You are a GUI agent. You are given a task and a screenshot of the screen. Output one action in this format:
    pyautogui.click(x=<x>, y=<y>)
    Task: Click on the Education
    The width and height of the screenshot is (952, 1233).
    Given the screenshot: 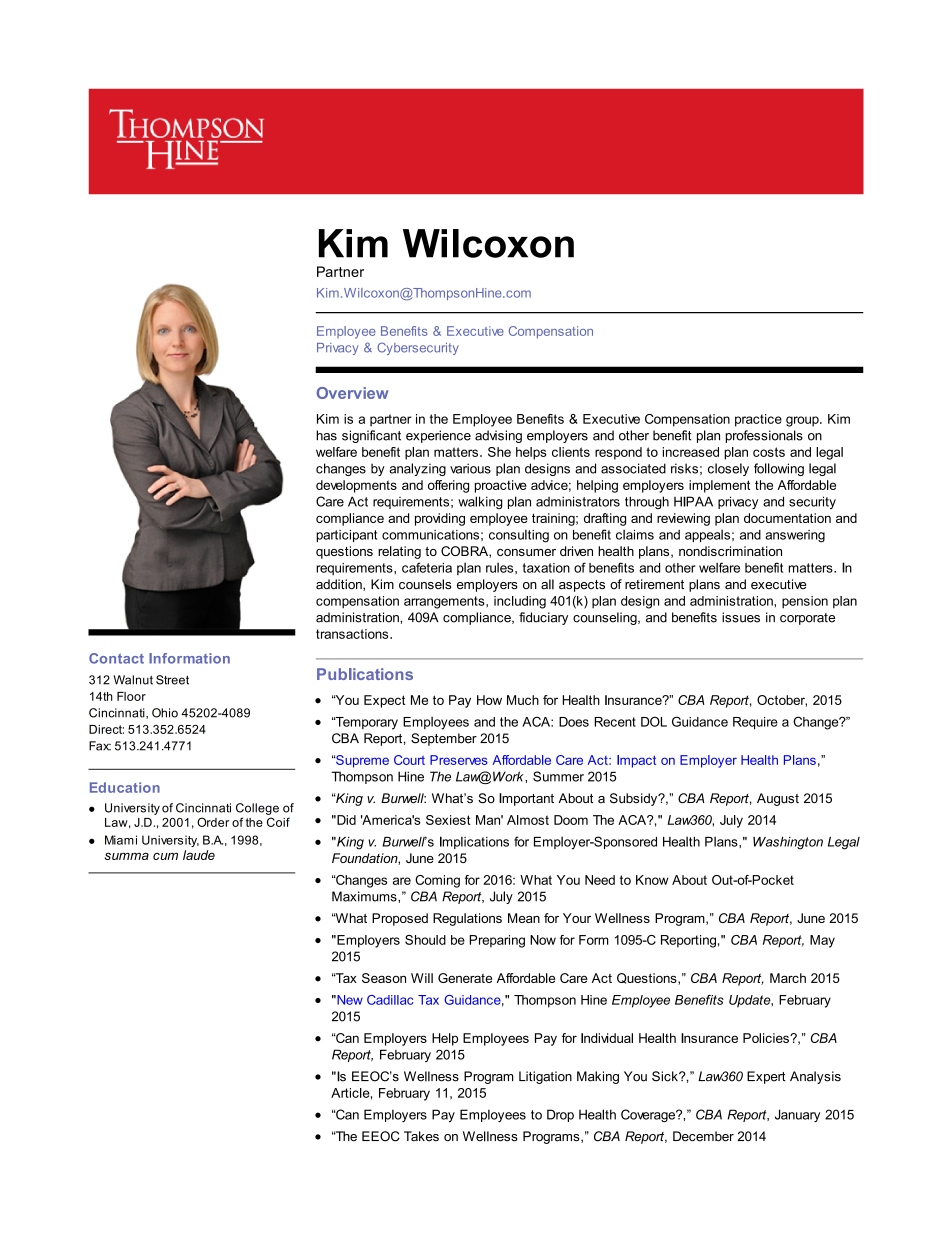 What is the action you would take?
    pyautogui.click(x=125, y=787)
